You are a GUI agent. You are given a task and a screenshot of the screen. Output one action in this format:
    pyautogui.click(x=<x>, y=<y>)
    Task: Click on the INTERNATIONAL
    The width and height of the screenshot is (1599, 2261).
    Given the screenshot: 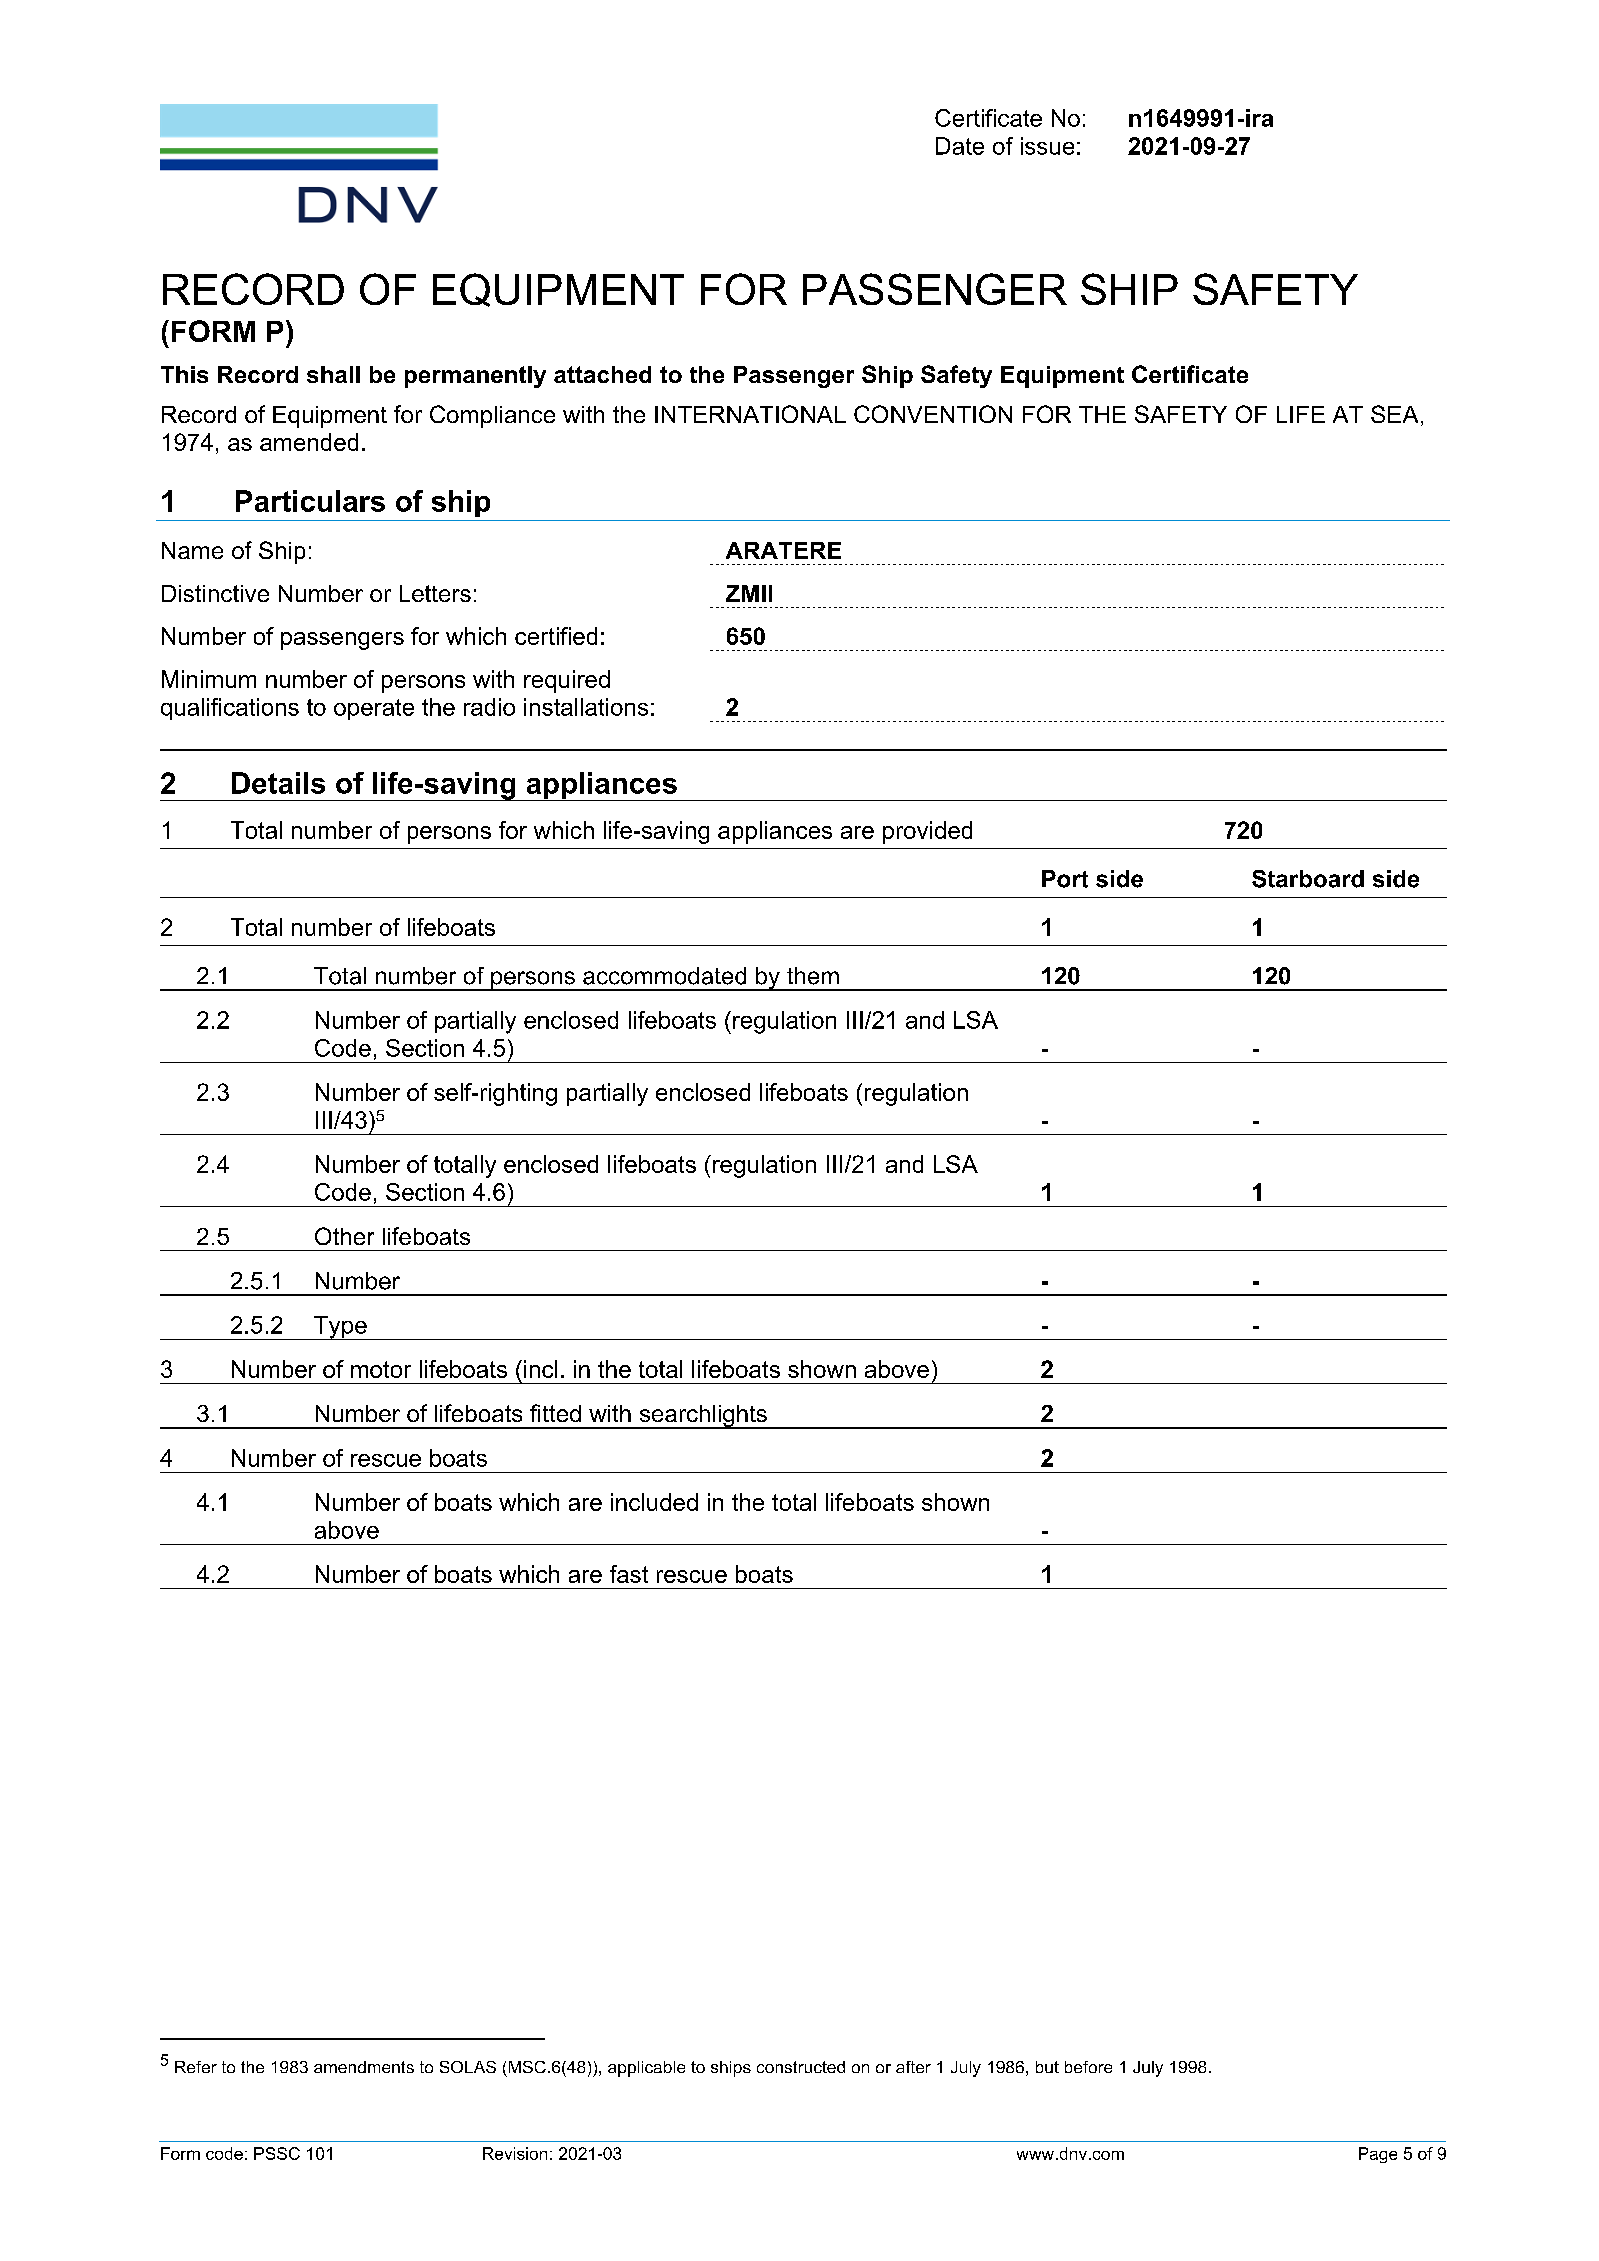 What is the action you would take?
    pyautogui.click(x=750, y=414)
